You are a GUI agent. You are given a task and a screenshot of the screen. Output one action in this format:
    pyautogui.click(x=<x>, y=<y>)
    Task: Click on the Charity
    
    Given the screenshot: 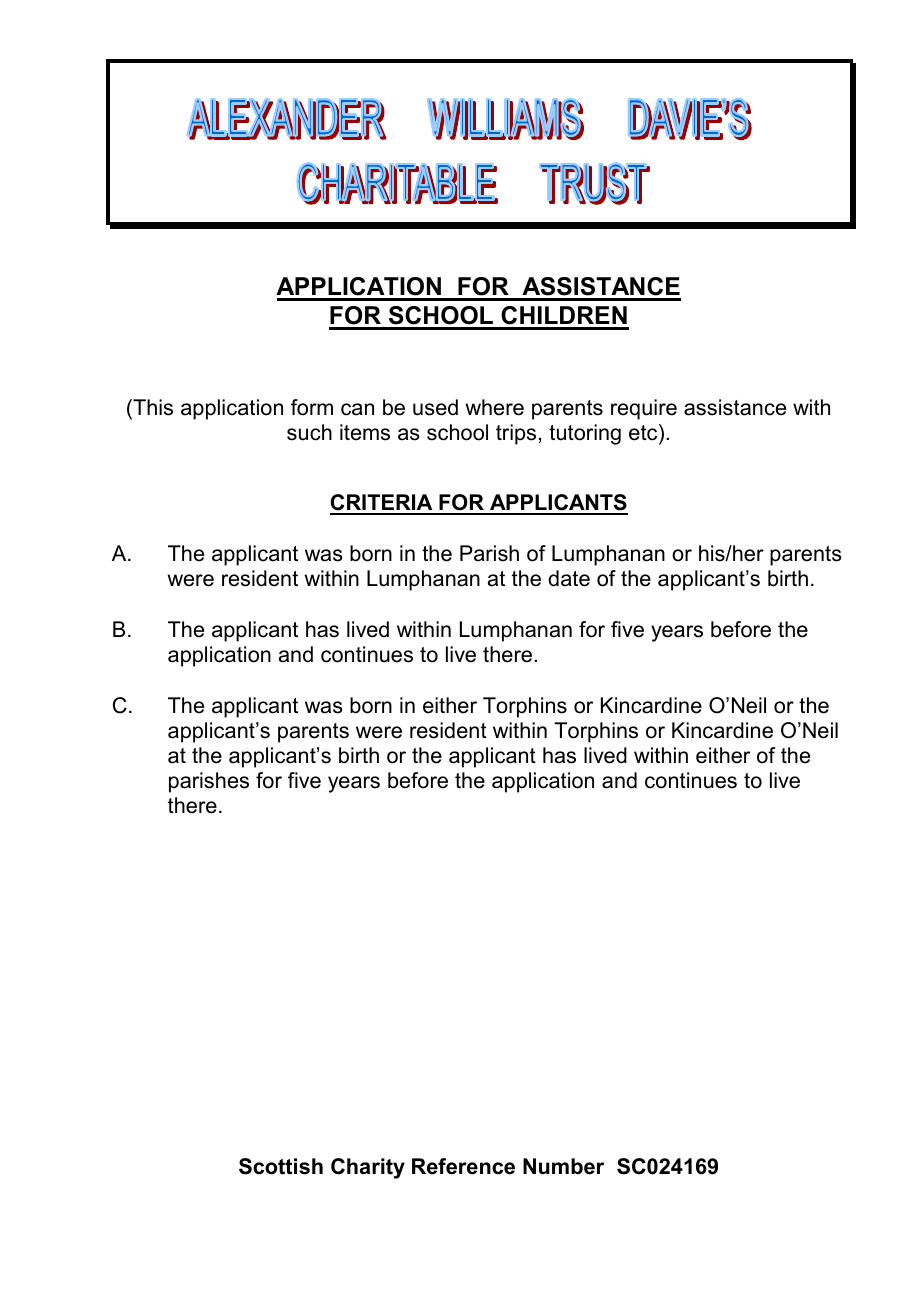 What is the action you would take?
    pyautogui.click(x=368, y=1168)
